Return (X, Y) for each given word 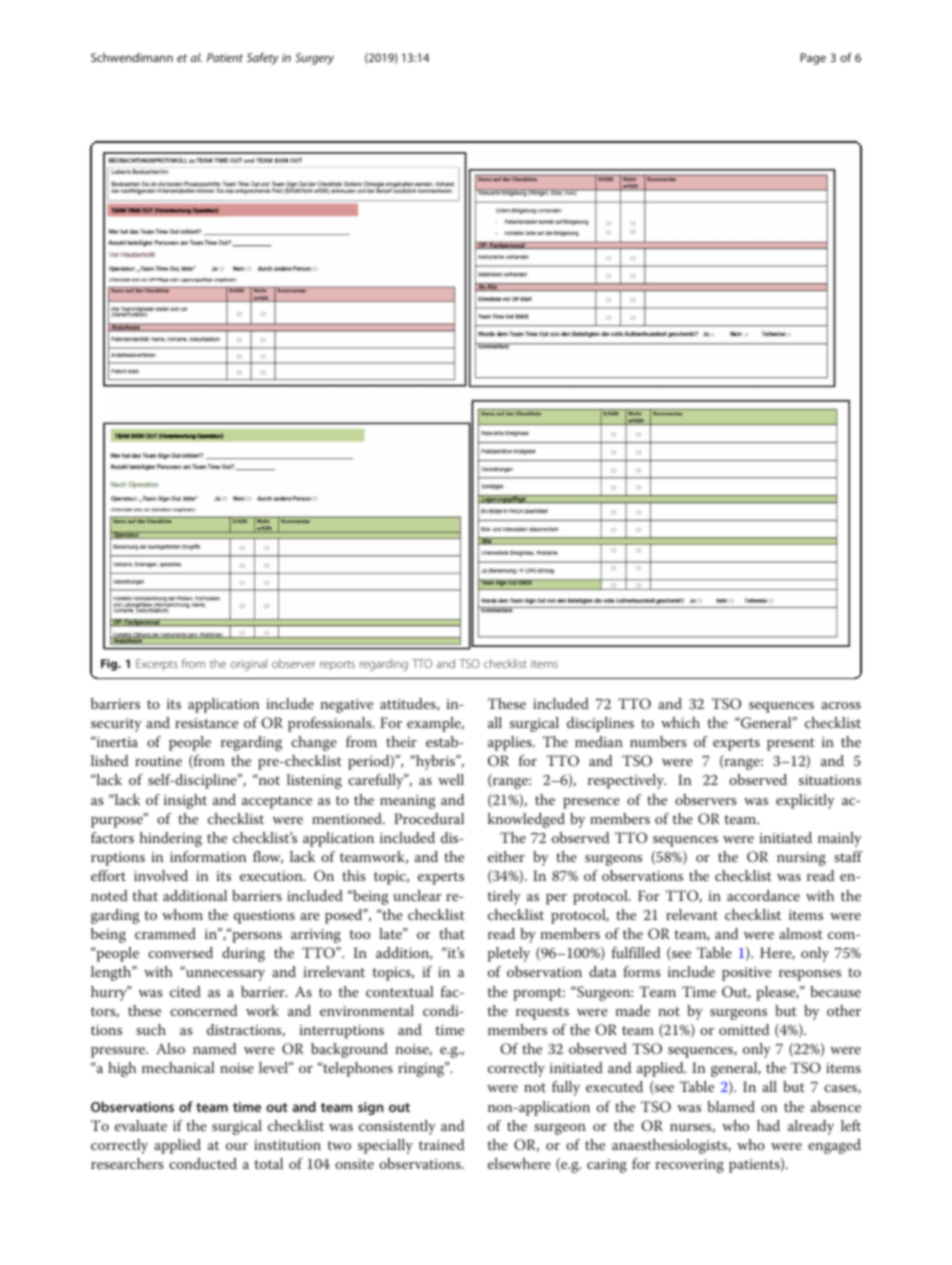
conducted (203, 1163)
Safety (262, 59)
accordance (763, 895)
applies (511, 743)
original (249, 665)
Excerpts (157, 665)
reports (337, 665)
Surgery (314, 59)
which (680, 722)
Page (813, 59)
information (208, 856)
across (841, 705)
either (506, 856)
